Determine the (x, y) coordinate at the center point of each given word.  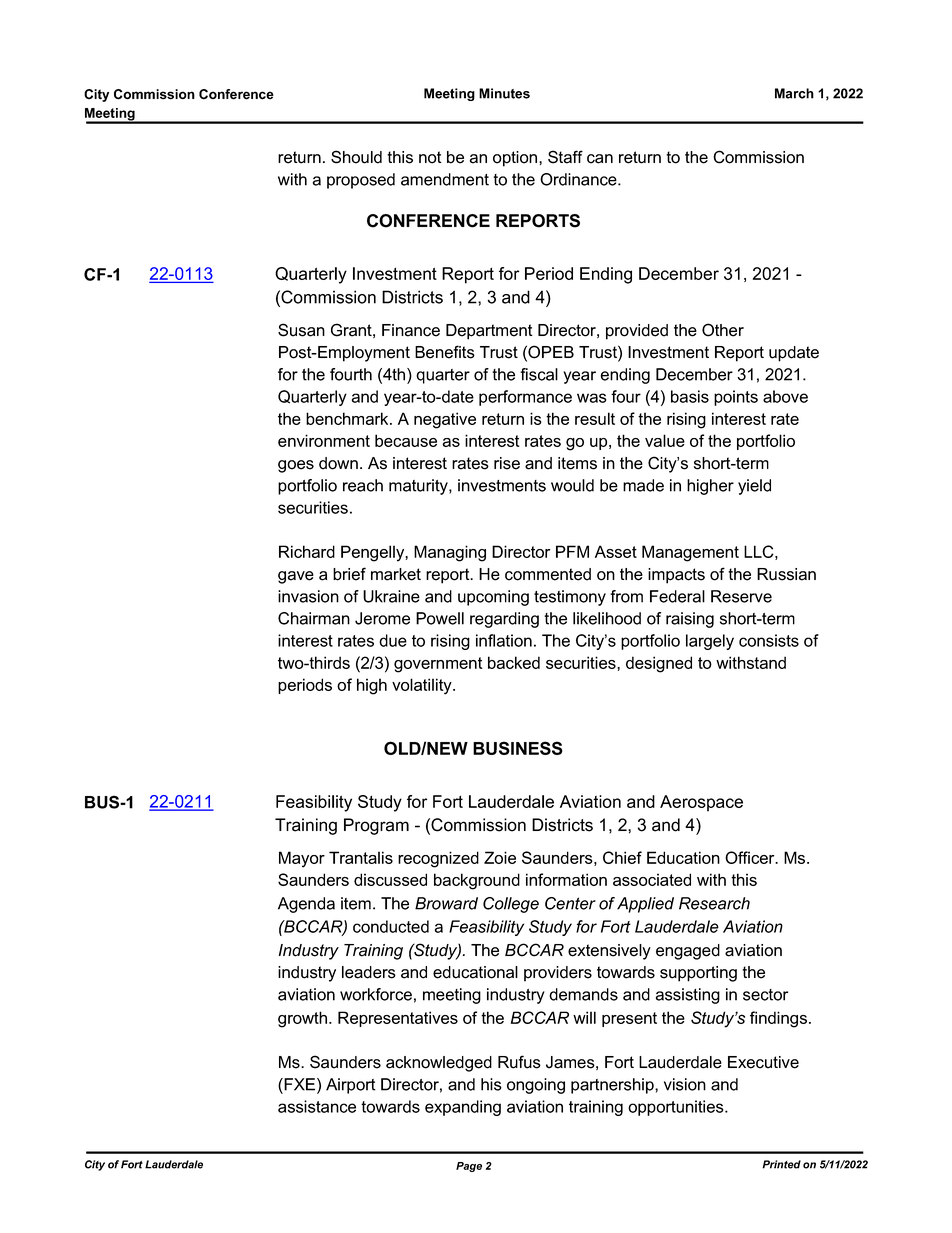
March (794, 93)
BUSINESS (518, 748)
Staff (565, 157)
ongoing (536, 1086)
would (572, 485)
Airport (351, 1086)
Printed (781, 1164)
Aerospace (701, 803)
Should (356, 157)
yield (754, 487)
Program (376, 826)
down (338, 463)
